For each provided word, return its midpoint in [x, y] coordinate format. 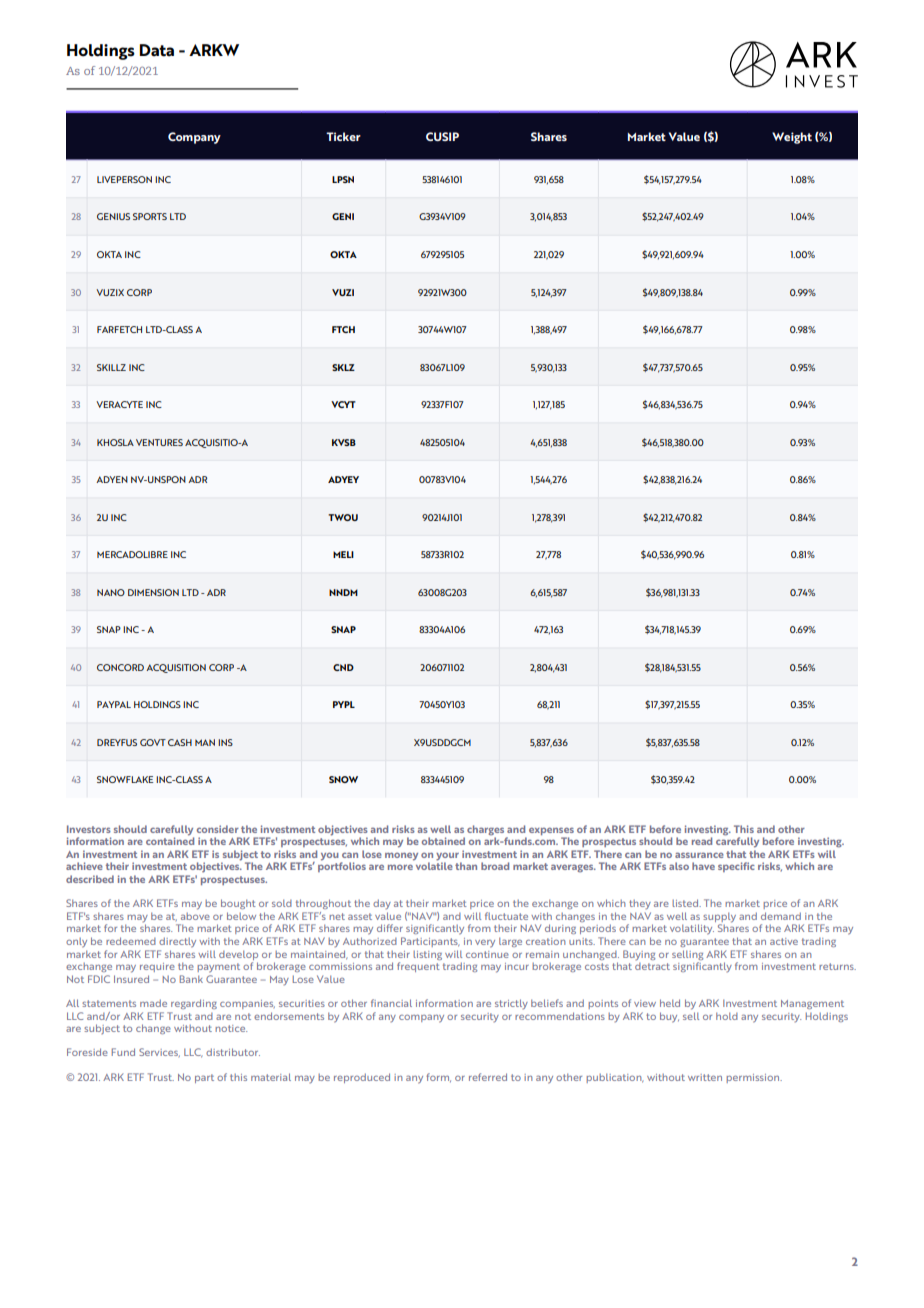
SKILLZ [111, 367]
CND [343, 667]
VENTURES [159, 442]
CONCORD [120, 667]
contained [170, 840]
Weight [792, 138]
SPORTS [150, 216]
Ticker [343, 136]
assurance [699, 855]
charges [485, 831]
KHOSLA [115, 442]
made [153, 1003]
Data [157, 50]
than [466, 866]
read [702, 841]
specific [736, 867]
